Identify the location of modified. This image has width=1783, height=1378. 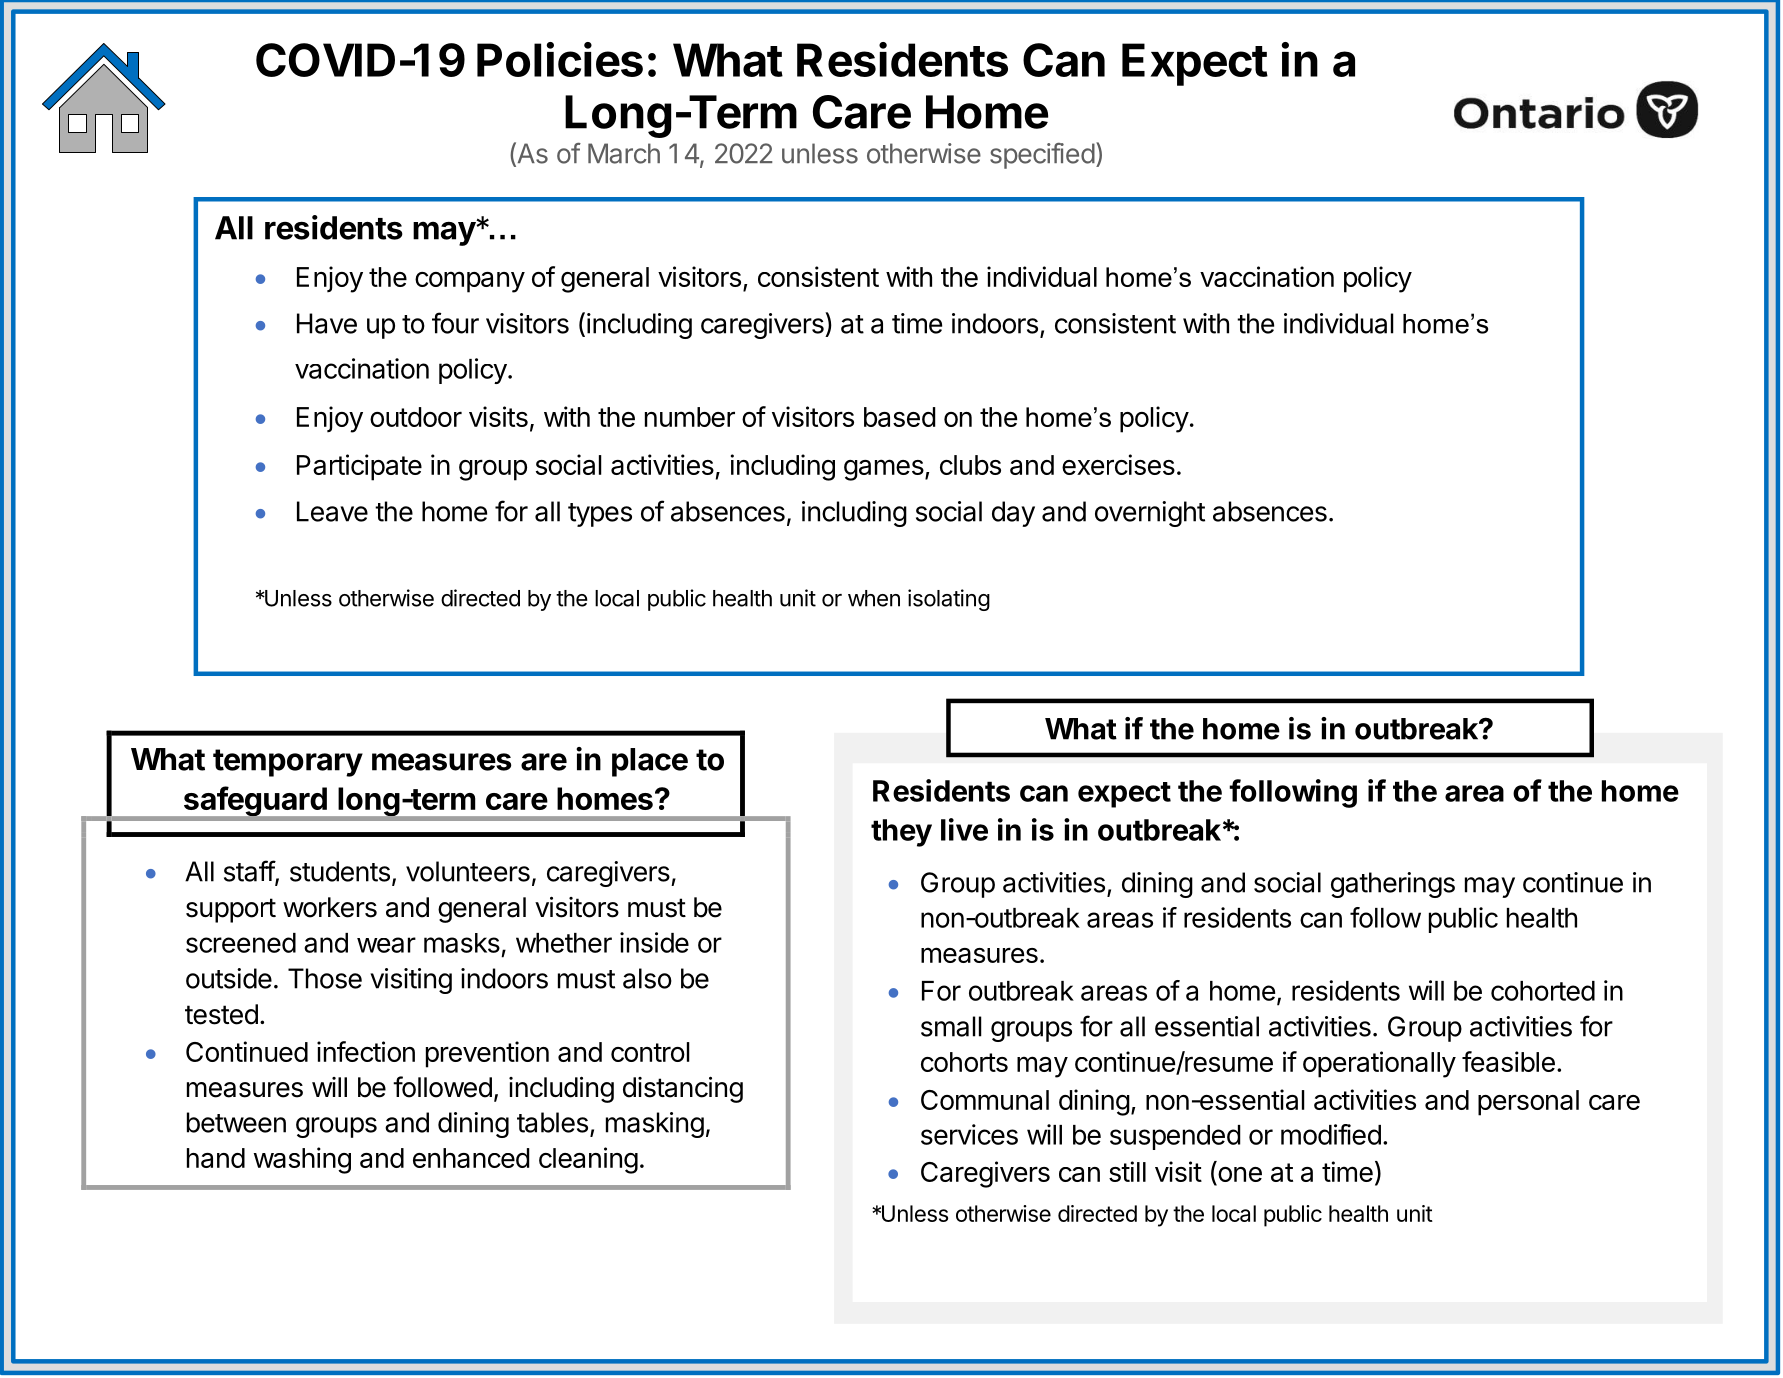
(1331, 1134).
